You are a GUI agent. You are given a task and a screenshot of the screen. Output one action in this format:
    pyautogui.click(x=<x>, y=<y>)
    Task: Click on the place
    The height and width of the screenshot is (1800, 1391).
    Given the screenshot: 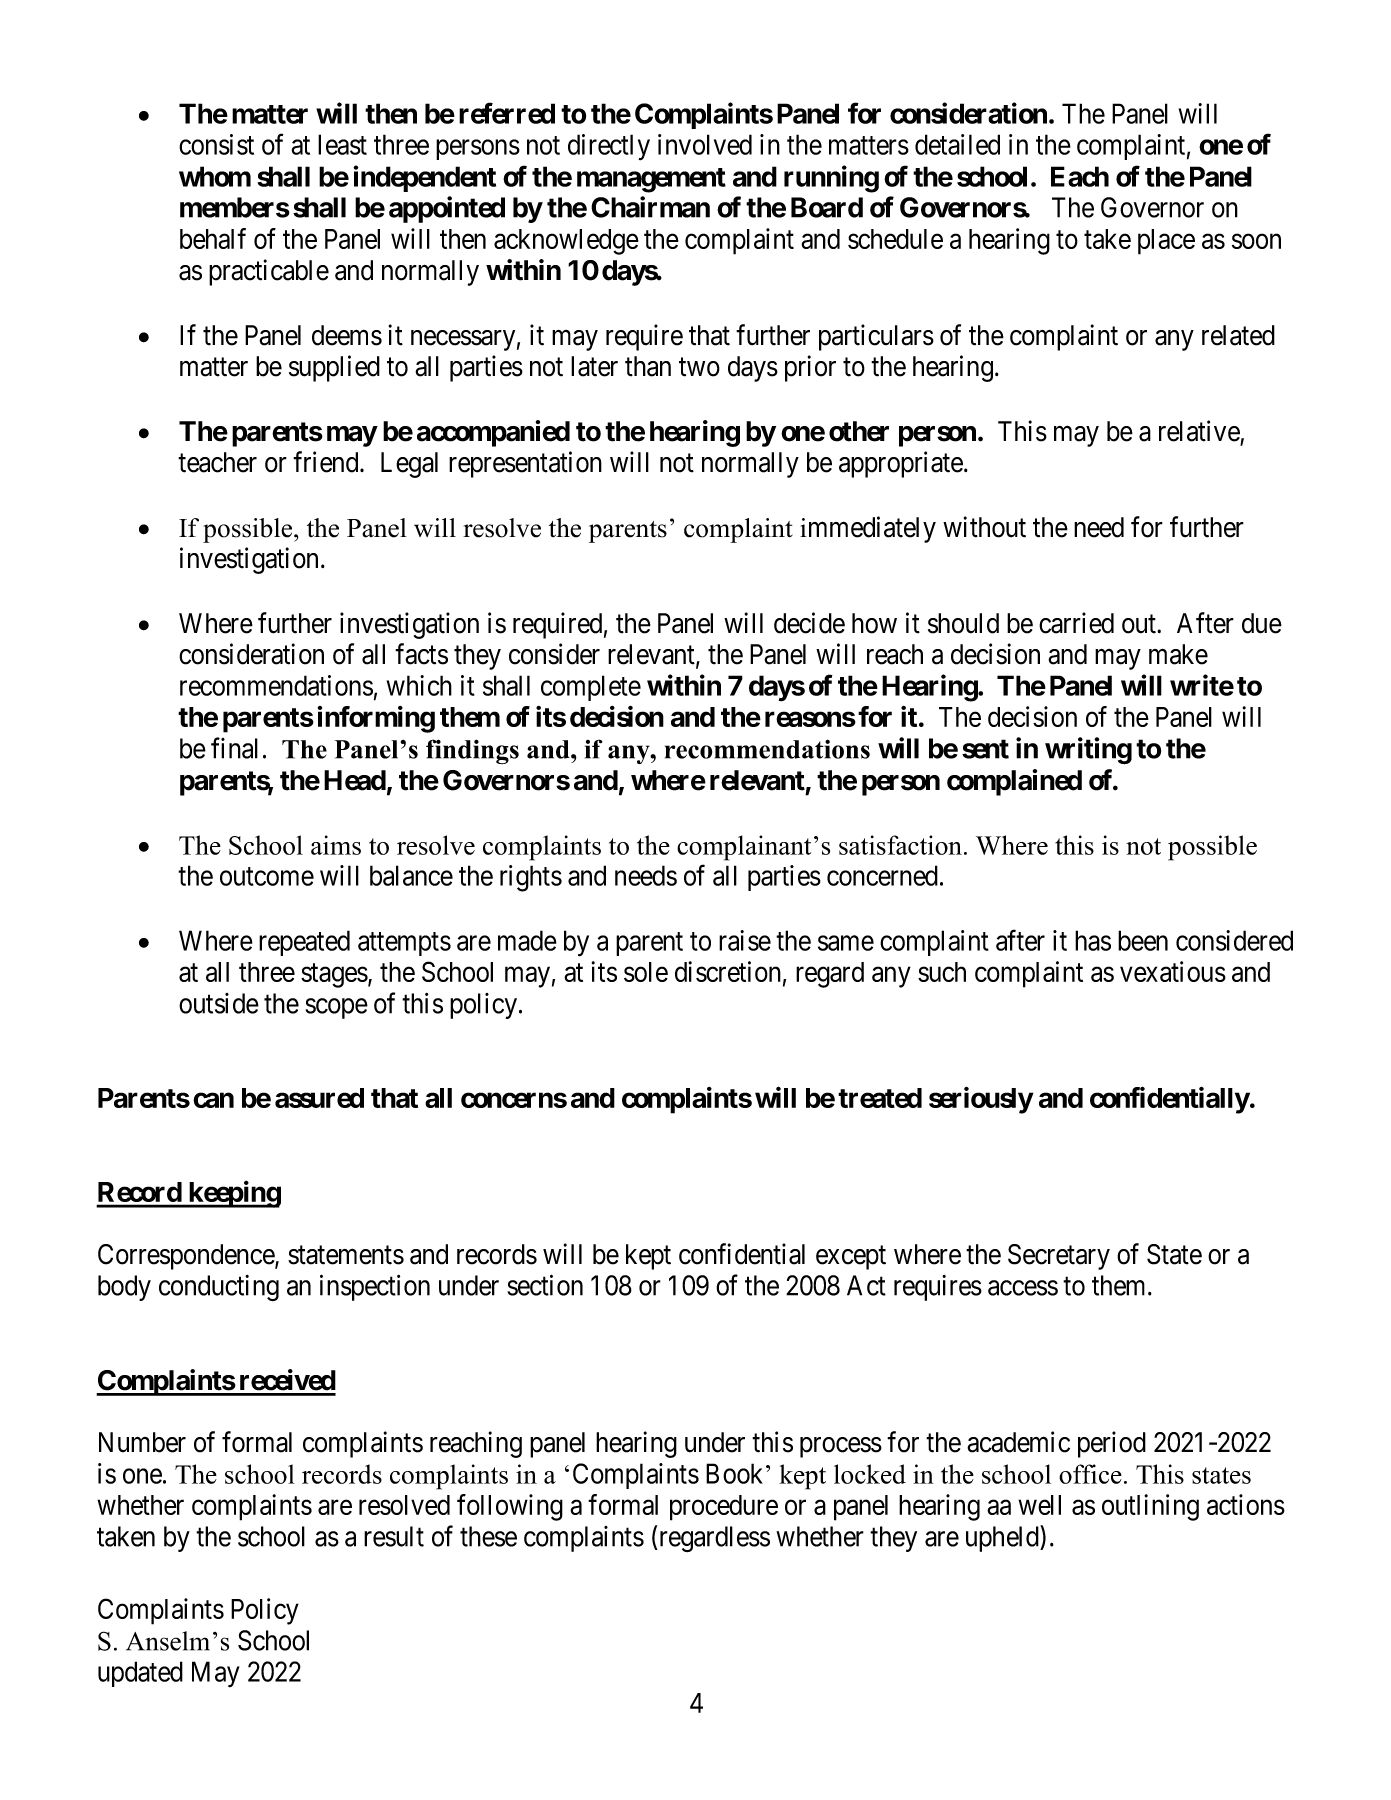 What is the action you would take?
    pyautogui.click(x=1166, y=242)
